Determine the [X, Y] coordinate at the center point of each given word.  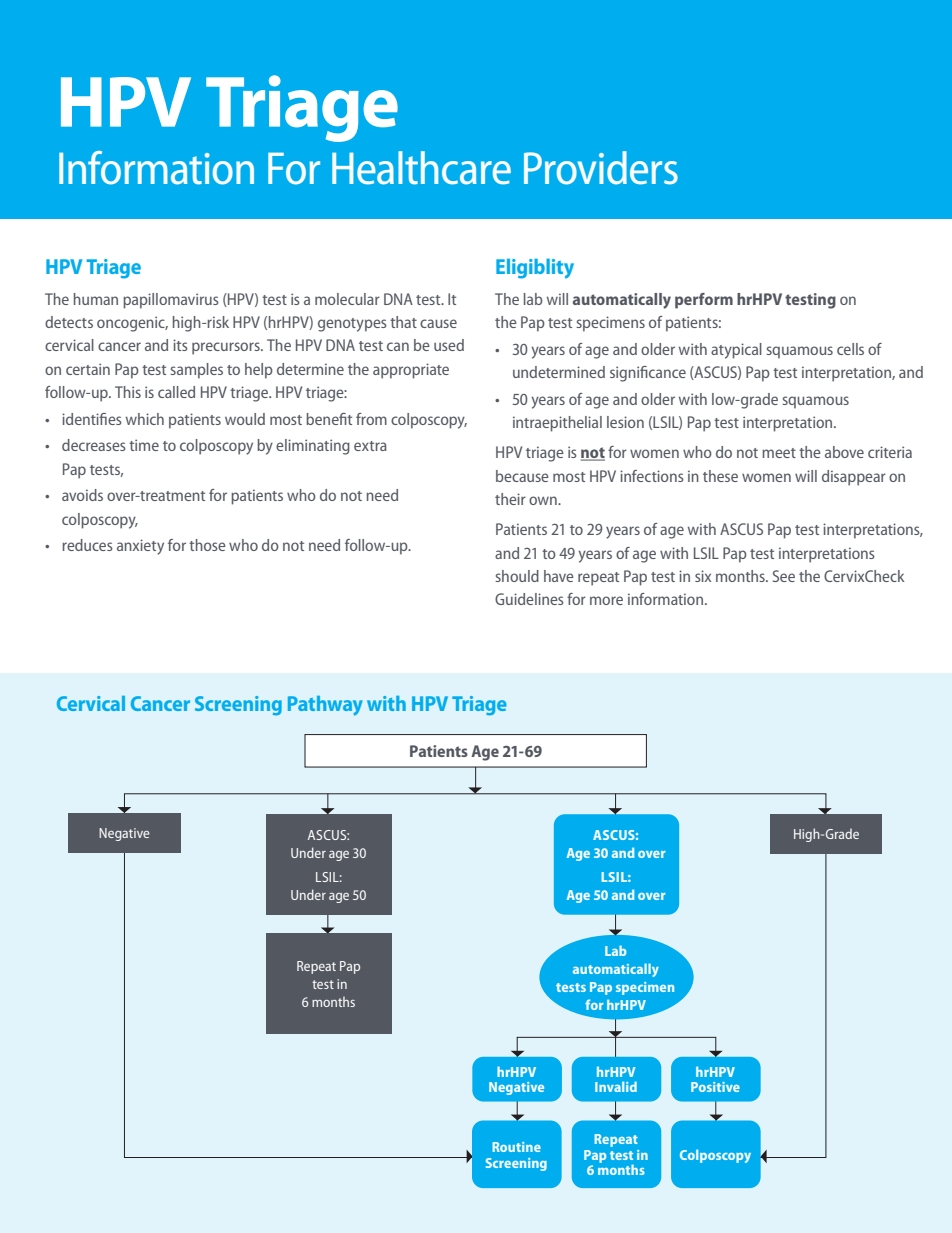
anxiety [140, 547]
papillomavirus [171, 301]
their [510, 499]
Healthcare [421, 168]
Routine [516, 1147]
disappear [854, 478]
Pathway [325, 706]
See [784, 576]
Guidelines [529, 599]
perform [704, 301]
